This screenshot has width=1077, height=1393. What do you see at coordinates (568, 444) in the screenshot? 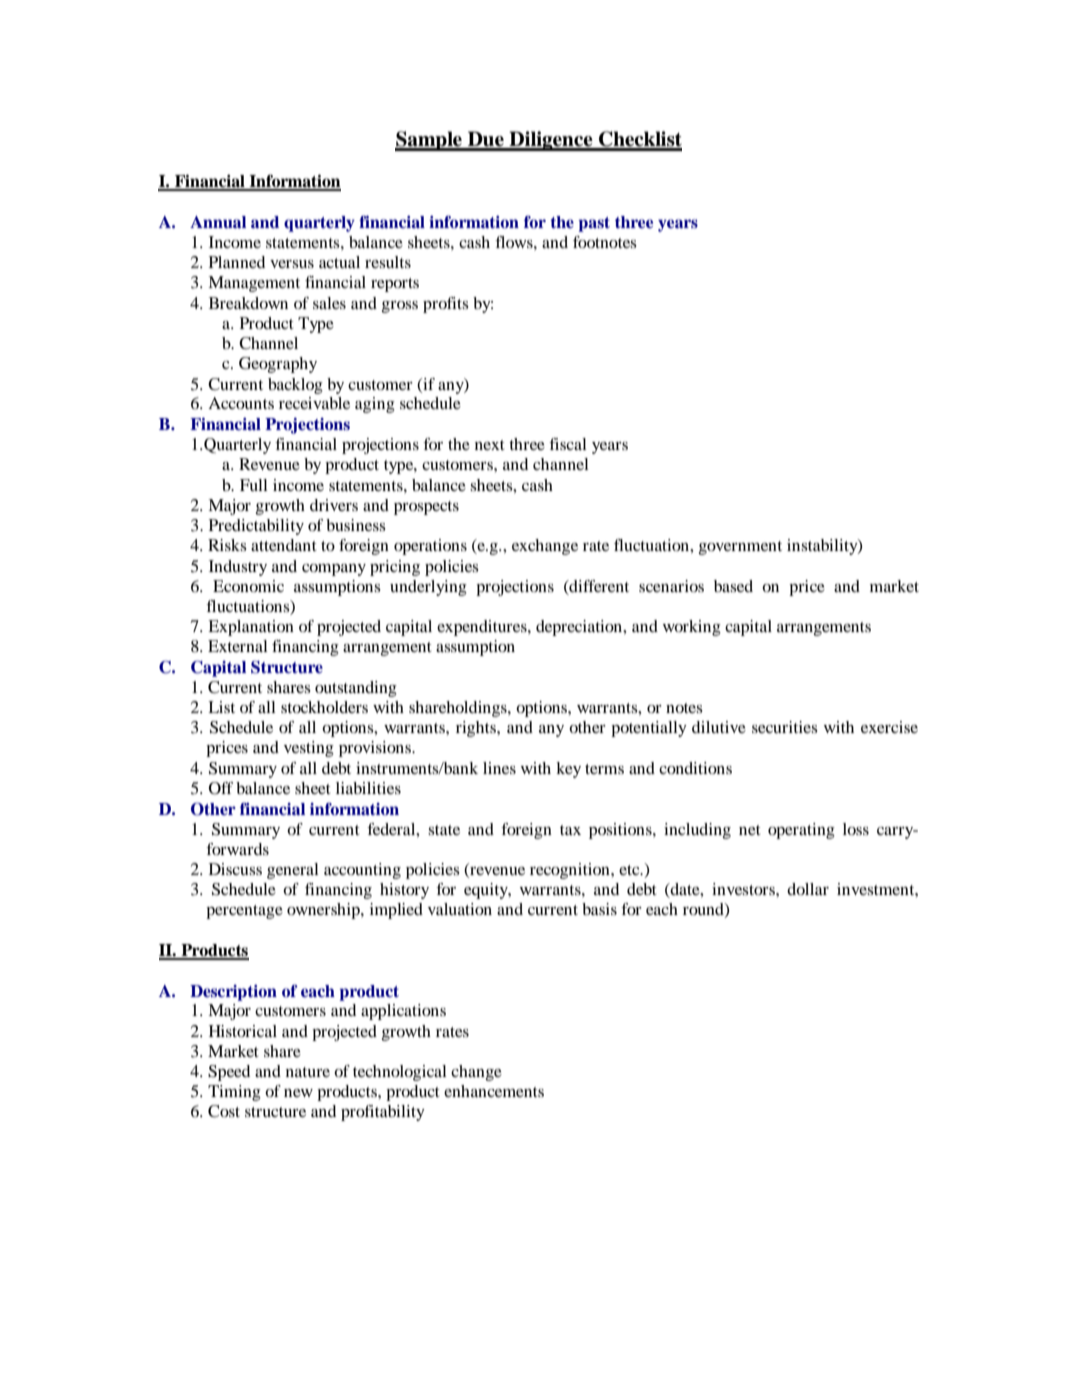
I see `fiscal` at bounding box center [568, 444].
